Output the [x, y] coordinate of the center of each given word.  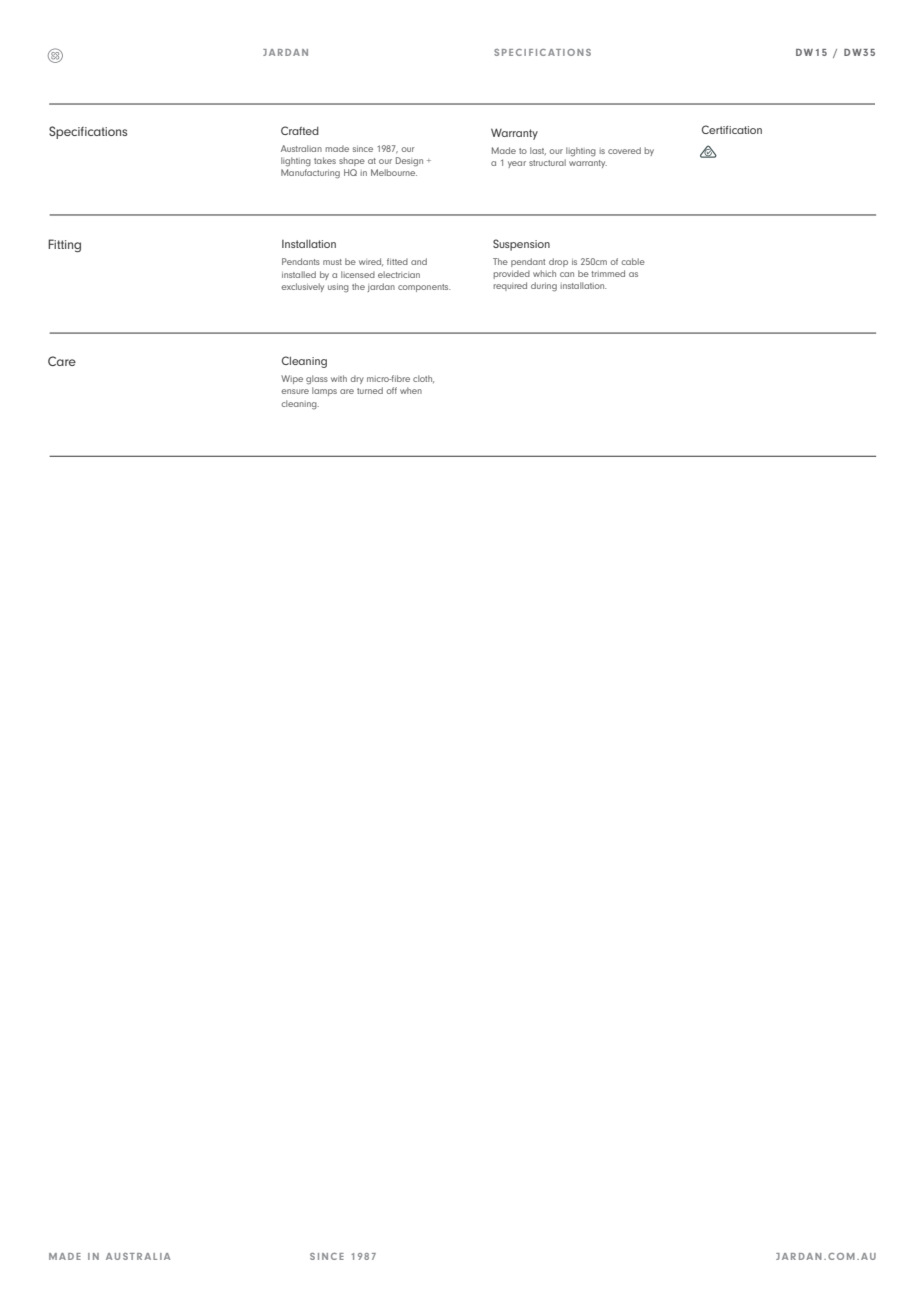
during [544, 287]
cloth [423, 379]
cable [633, 261]
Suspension [521, 245]
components [424, 288]
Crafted [300, 130]
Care [62, 361]
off [391, 390]
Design [409, 162]
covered [624, 150]
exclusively [302, 287]
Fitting [64, 246]
